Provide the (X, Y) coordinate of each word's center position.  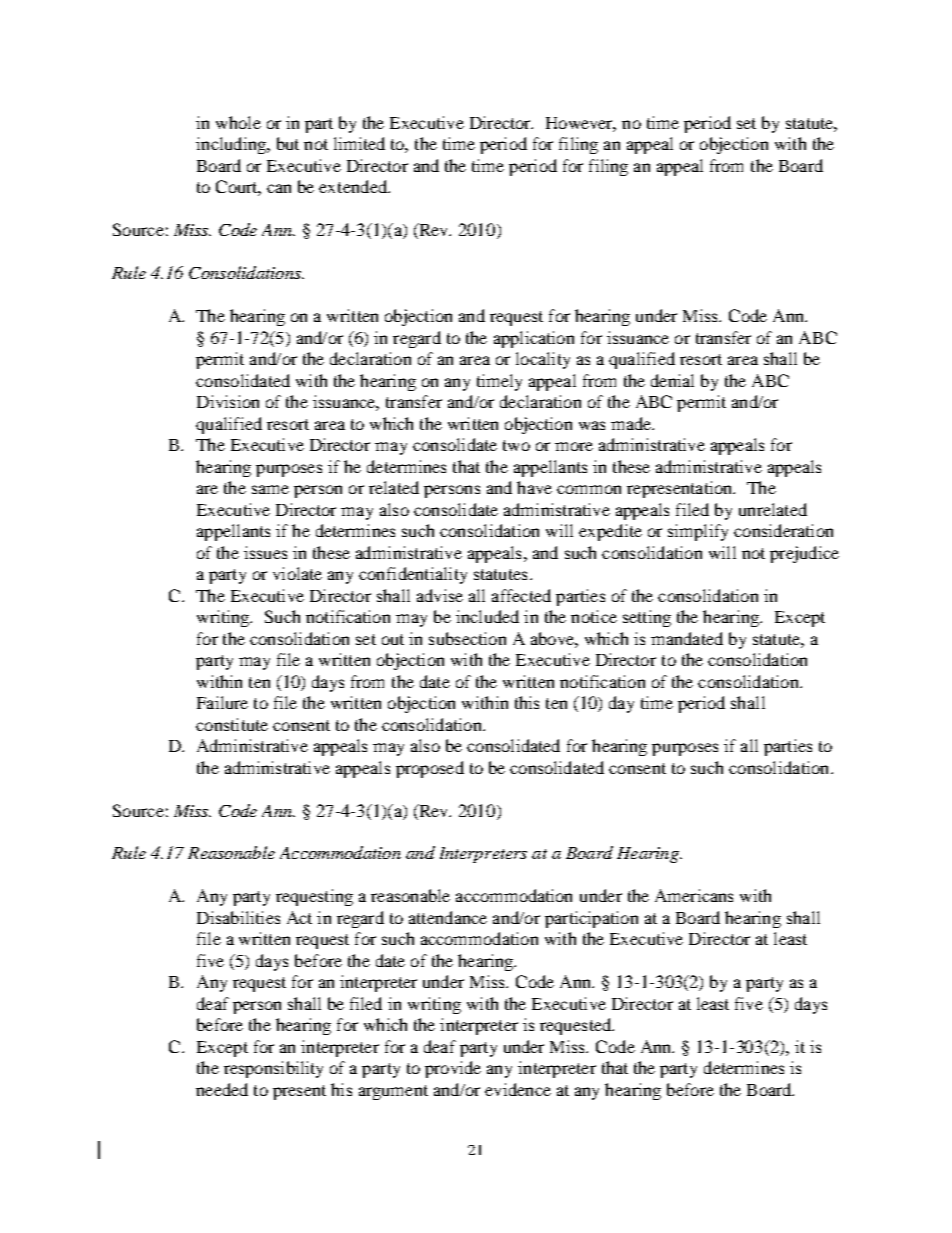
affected (521, 595)
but (288, 143)
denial (672, 380)
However (581, 124)
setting (647, 618)
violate (297, 573)
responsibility (273, 1069)
